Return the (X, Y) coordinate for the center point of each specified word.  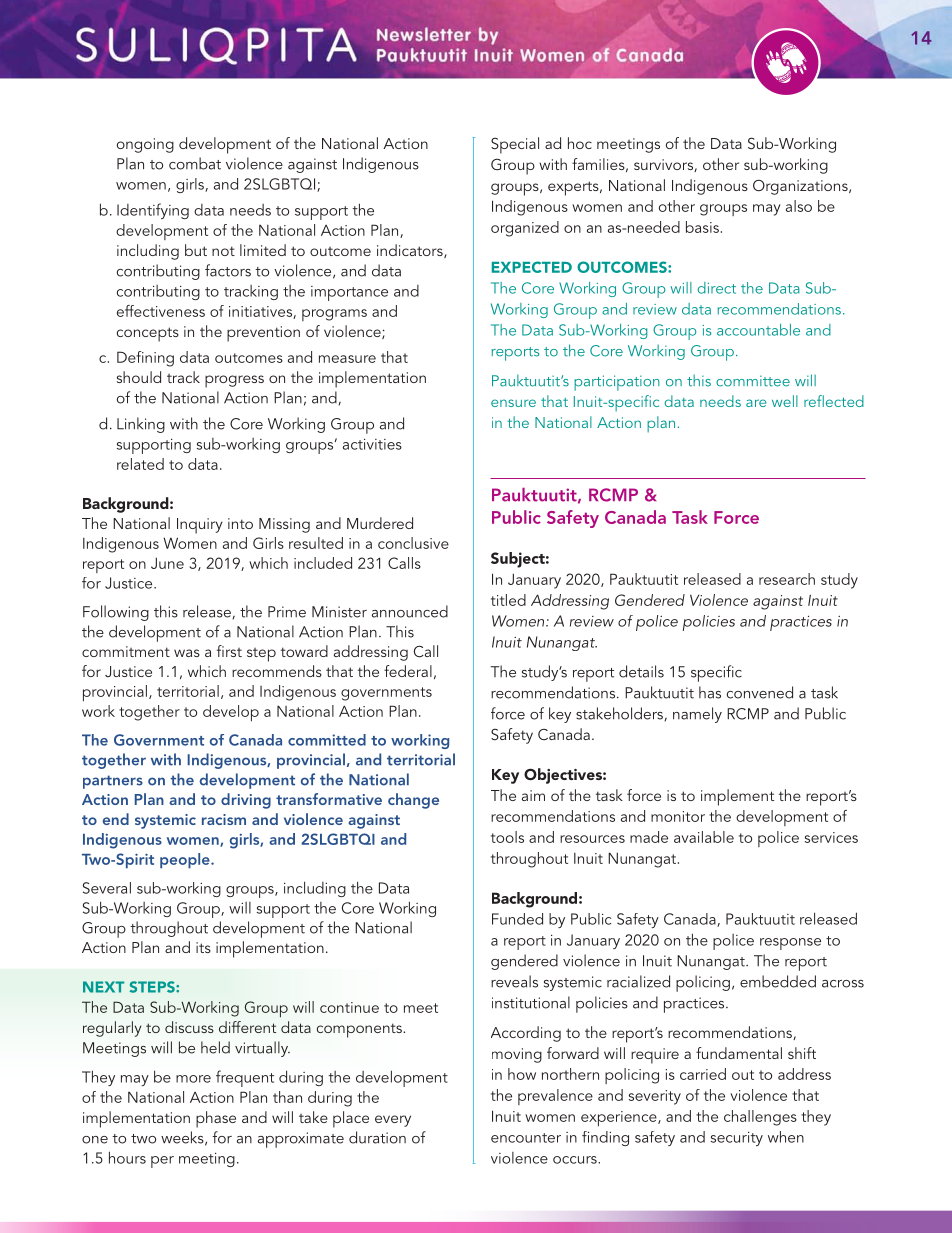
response (790, 944)
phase (216, 1119)
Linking (141, 425)
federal (408, 671)
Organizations (801, 187)
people (186, 861)
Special (515, 145)
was (187, 653)
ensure (513, 403)
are (756, 403)
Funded (517, 919)
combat (195, 163)
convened (760, 692)
